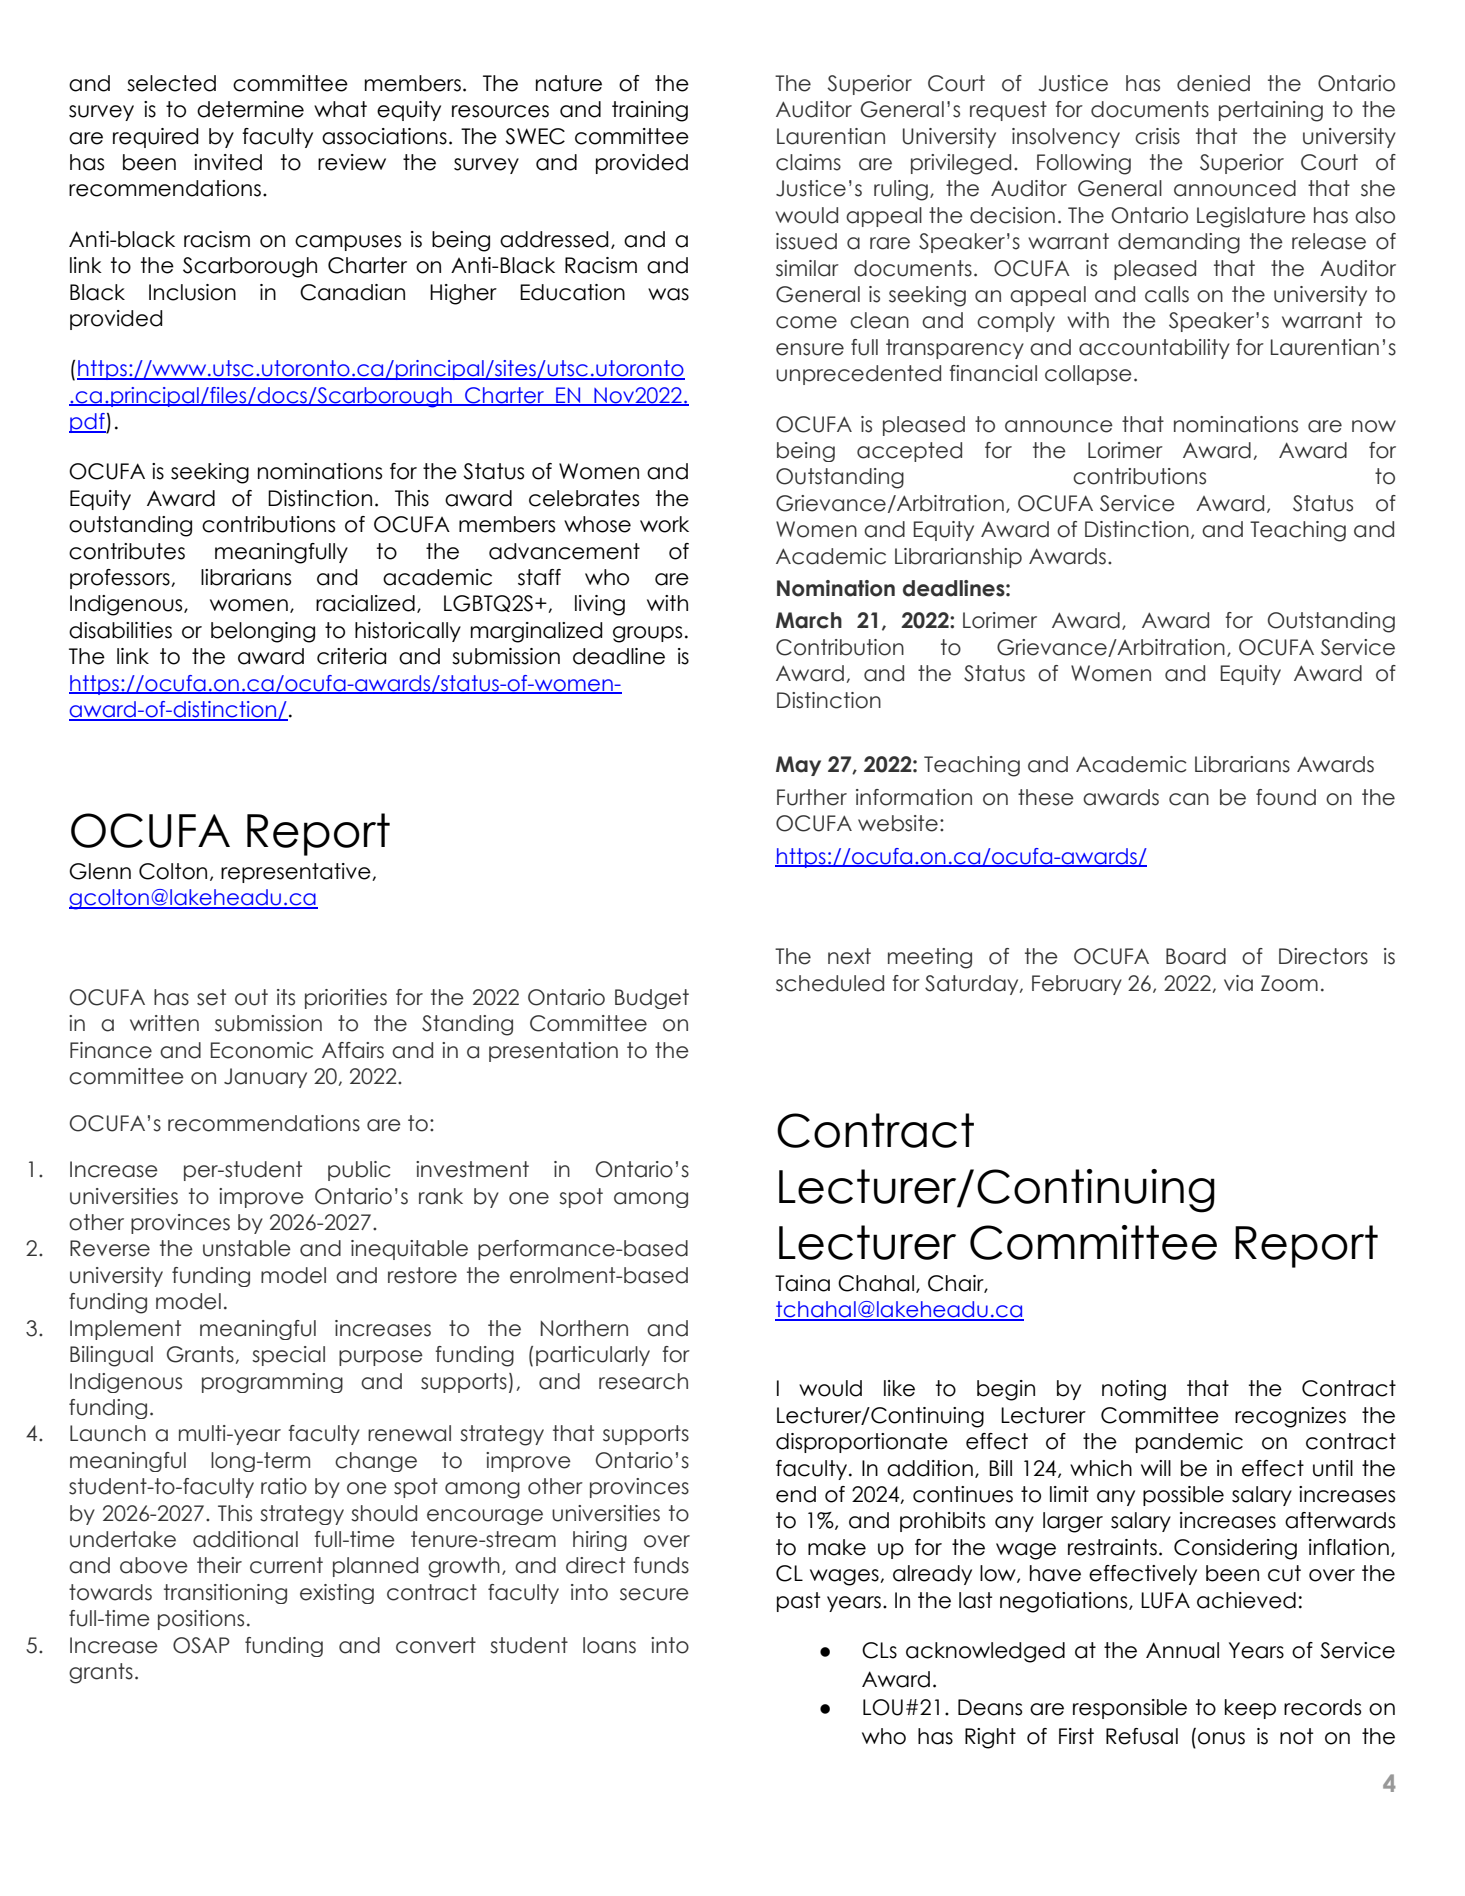 This screenshot has height=1896, width=1465. Describe the element at coordinates (201, 1620) in the screenshot. I see `positions` at that location.
